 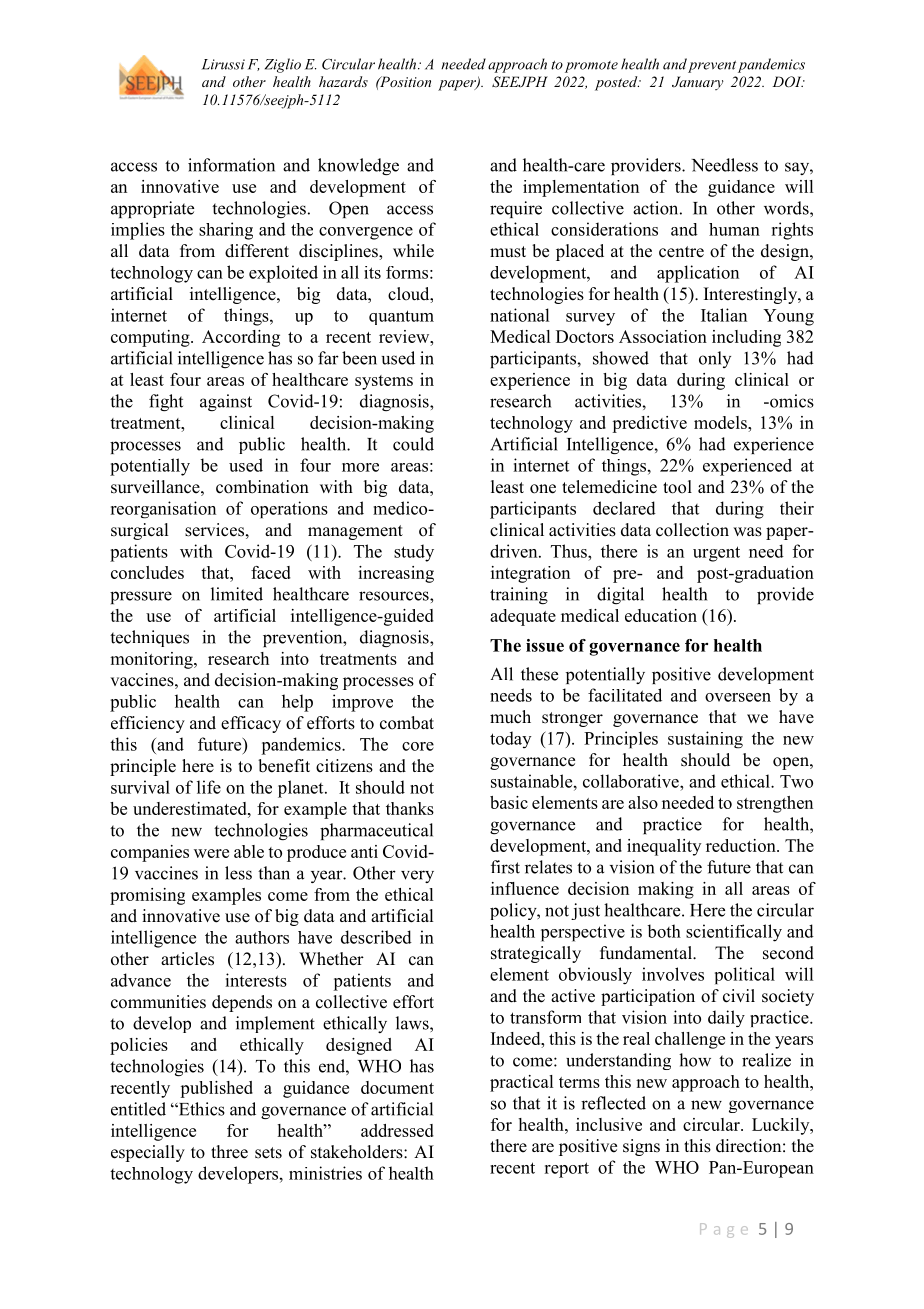 What do you see at coordinates (231, 165) in the page?
I see `information` at bounding box center [231, 165].
